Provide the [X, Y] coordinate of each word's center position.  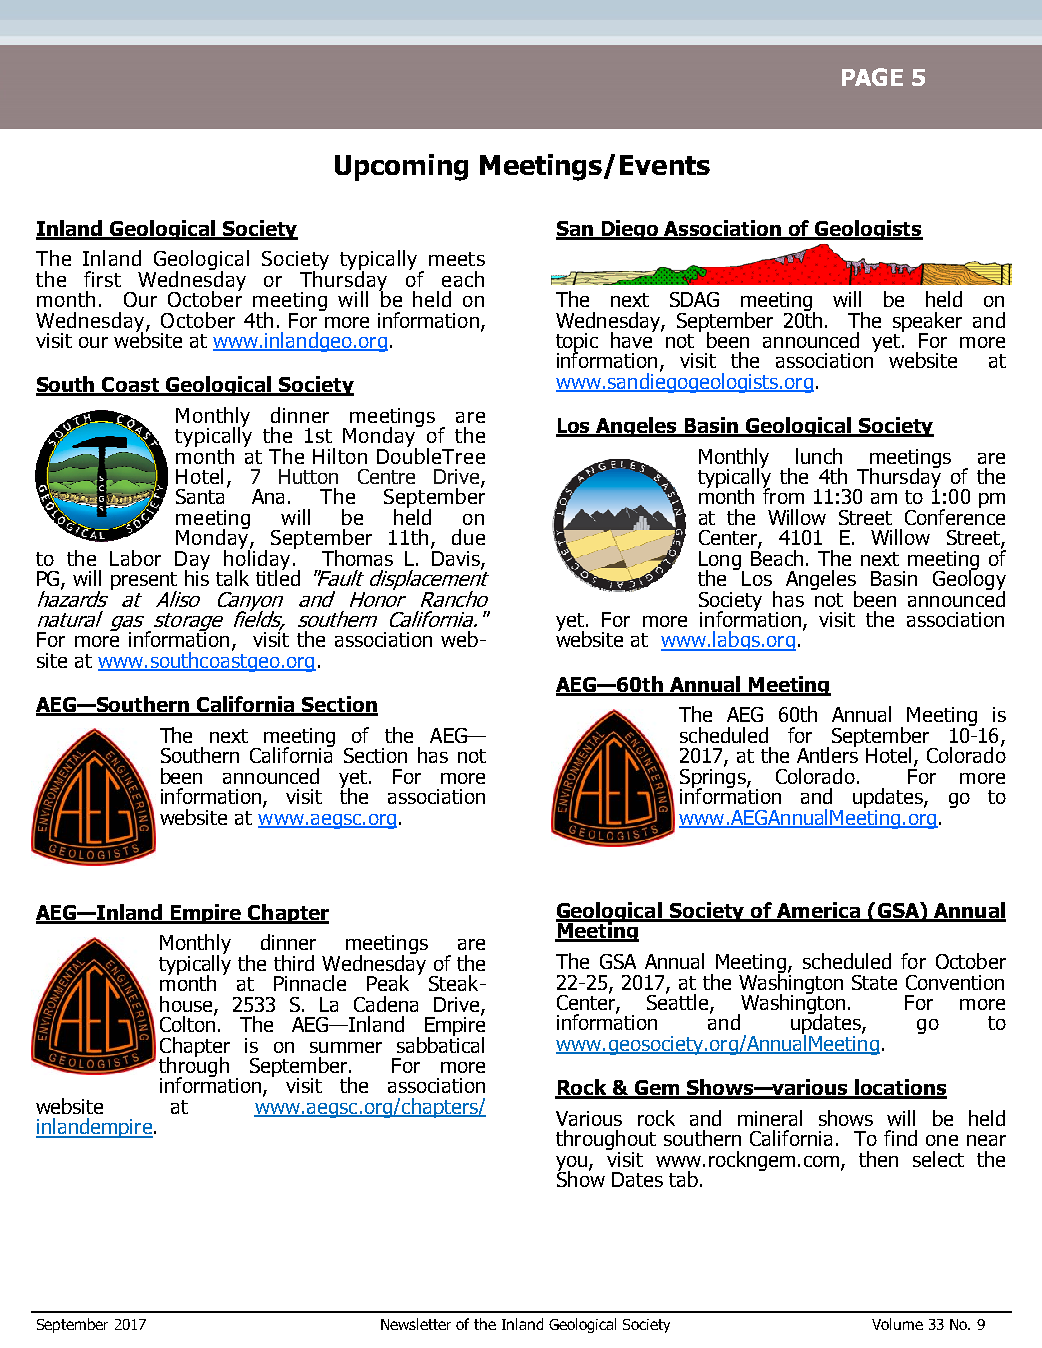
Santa [202, 495]
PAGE [872, 77]
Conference [955, 516]
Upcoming [401, 167]
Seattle [679, 1002]
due [468, 537]
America [818, 911]
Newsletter [416, 1324]
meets [457, 259]
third [294, 963]
